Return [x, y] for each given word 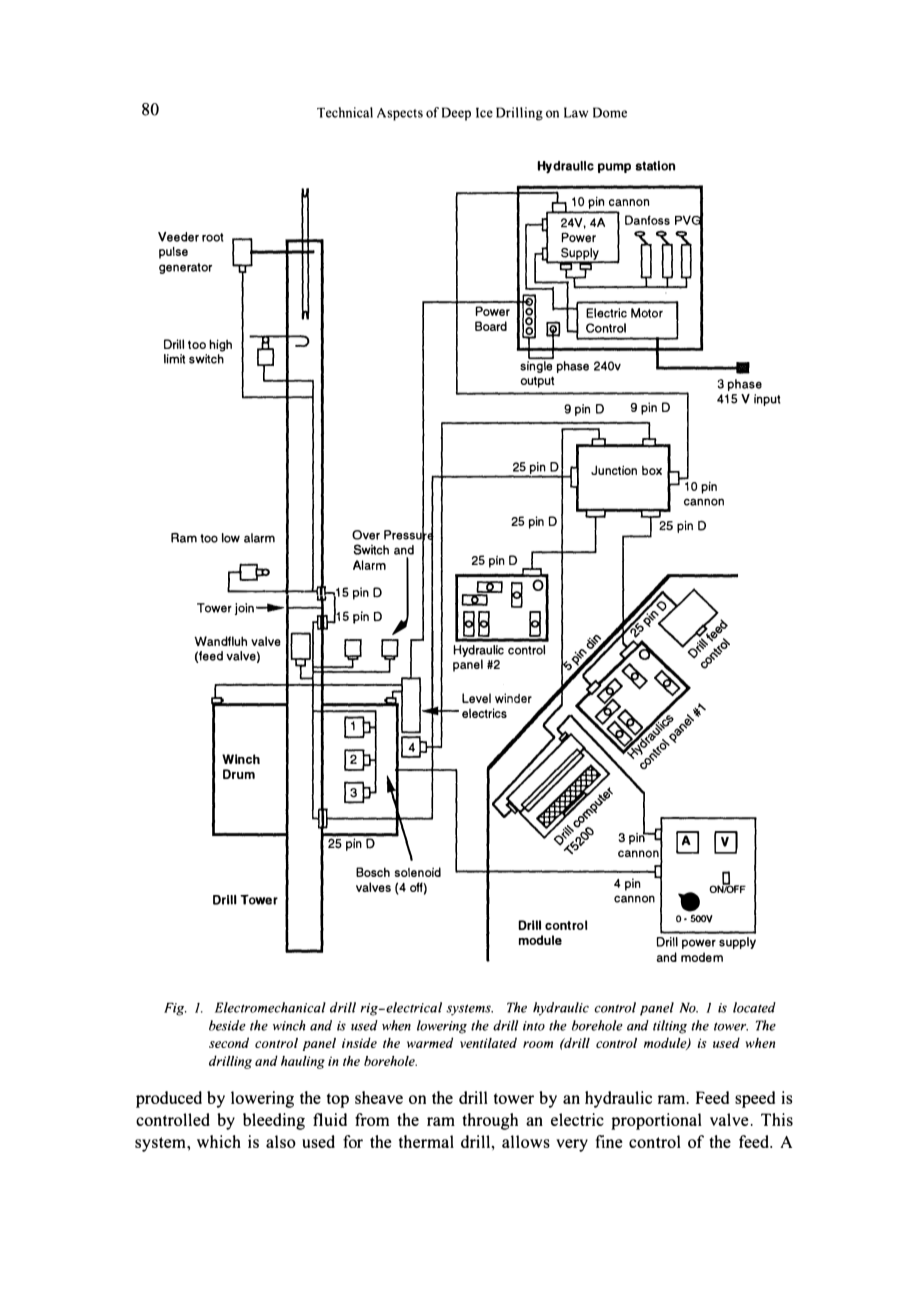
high [220, 345]
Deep [456, 114]
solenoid [418, 872]
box [652, 470]
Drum [239, 774]
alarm [259, 538]
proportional [656, 1121]
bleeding [274, 1121]
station [655, 166]
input [767, 400]
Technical [345, 112]
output [537, 382]
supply [737, 943]
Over [366, 535]
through [490, 1121]
